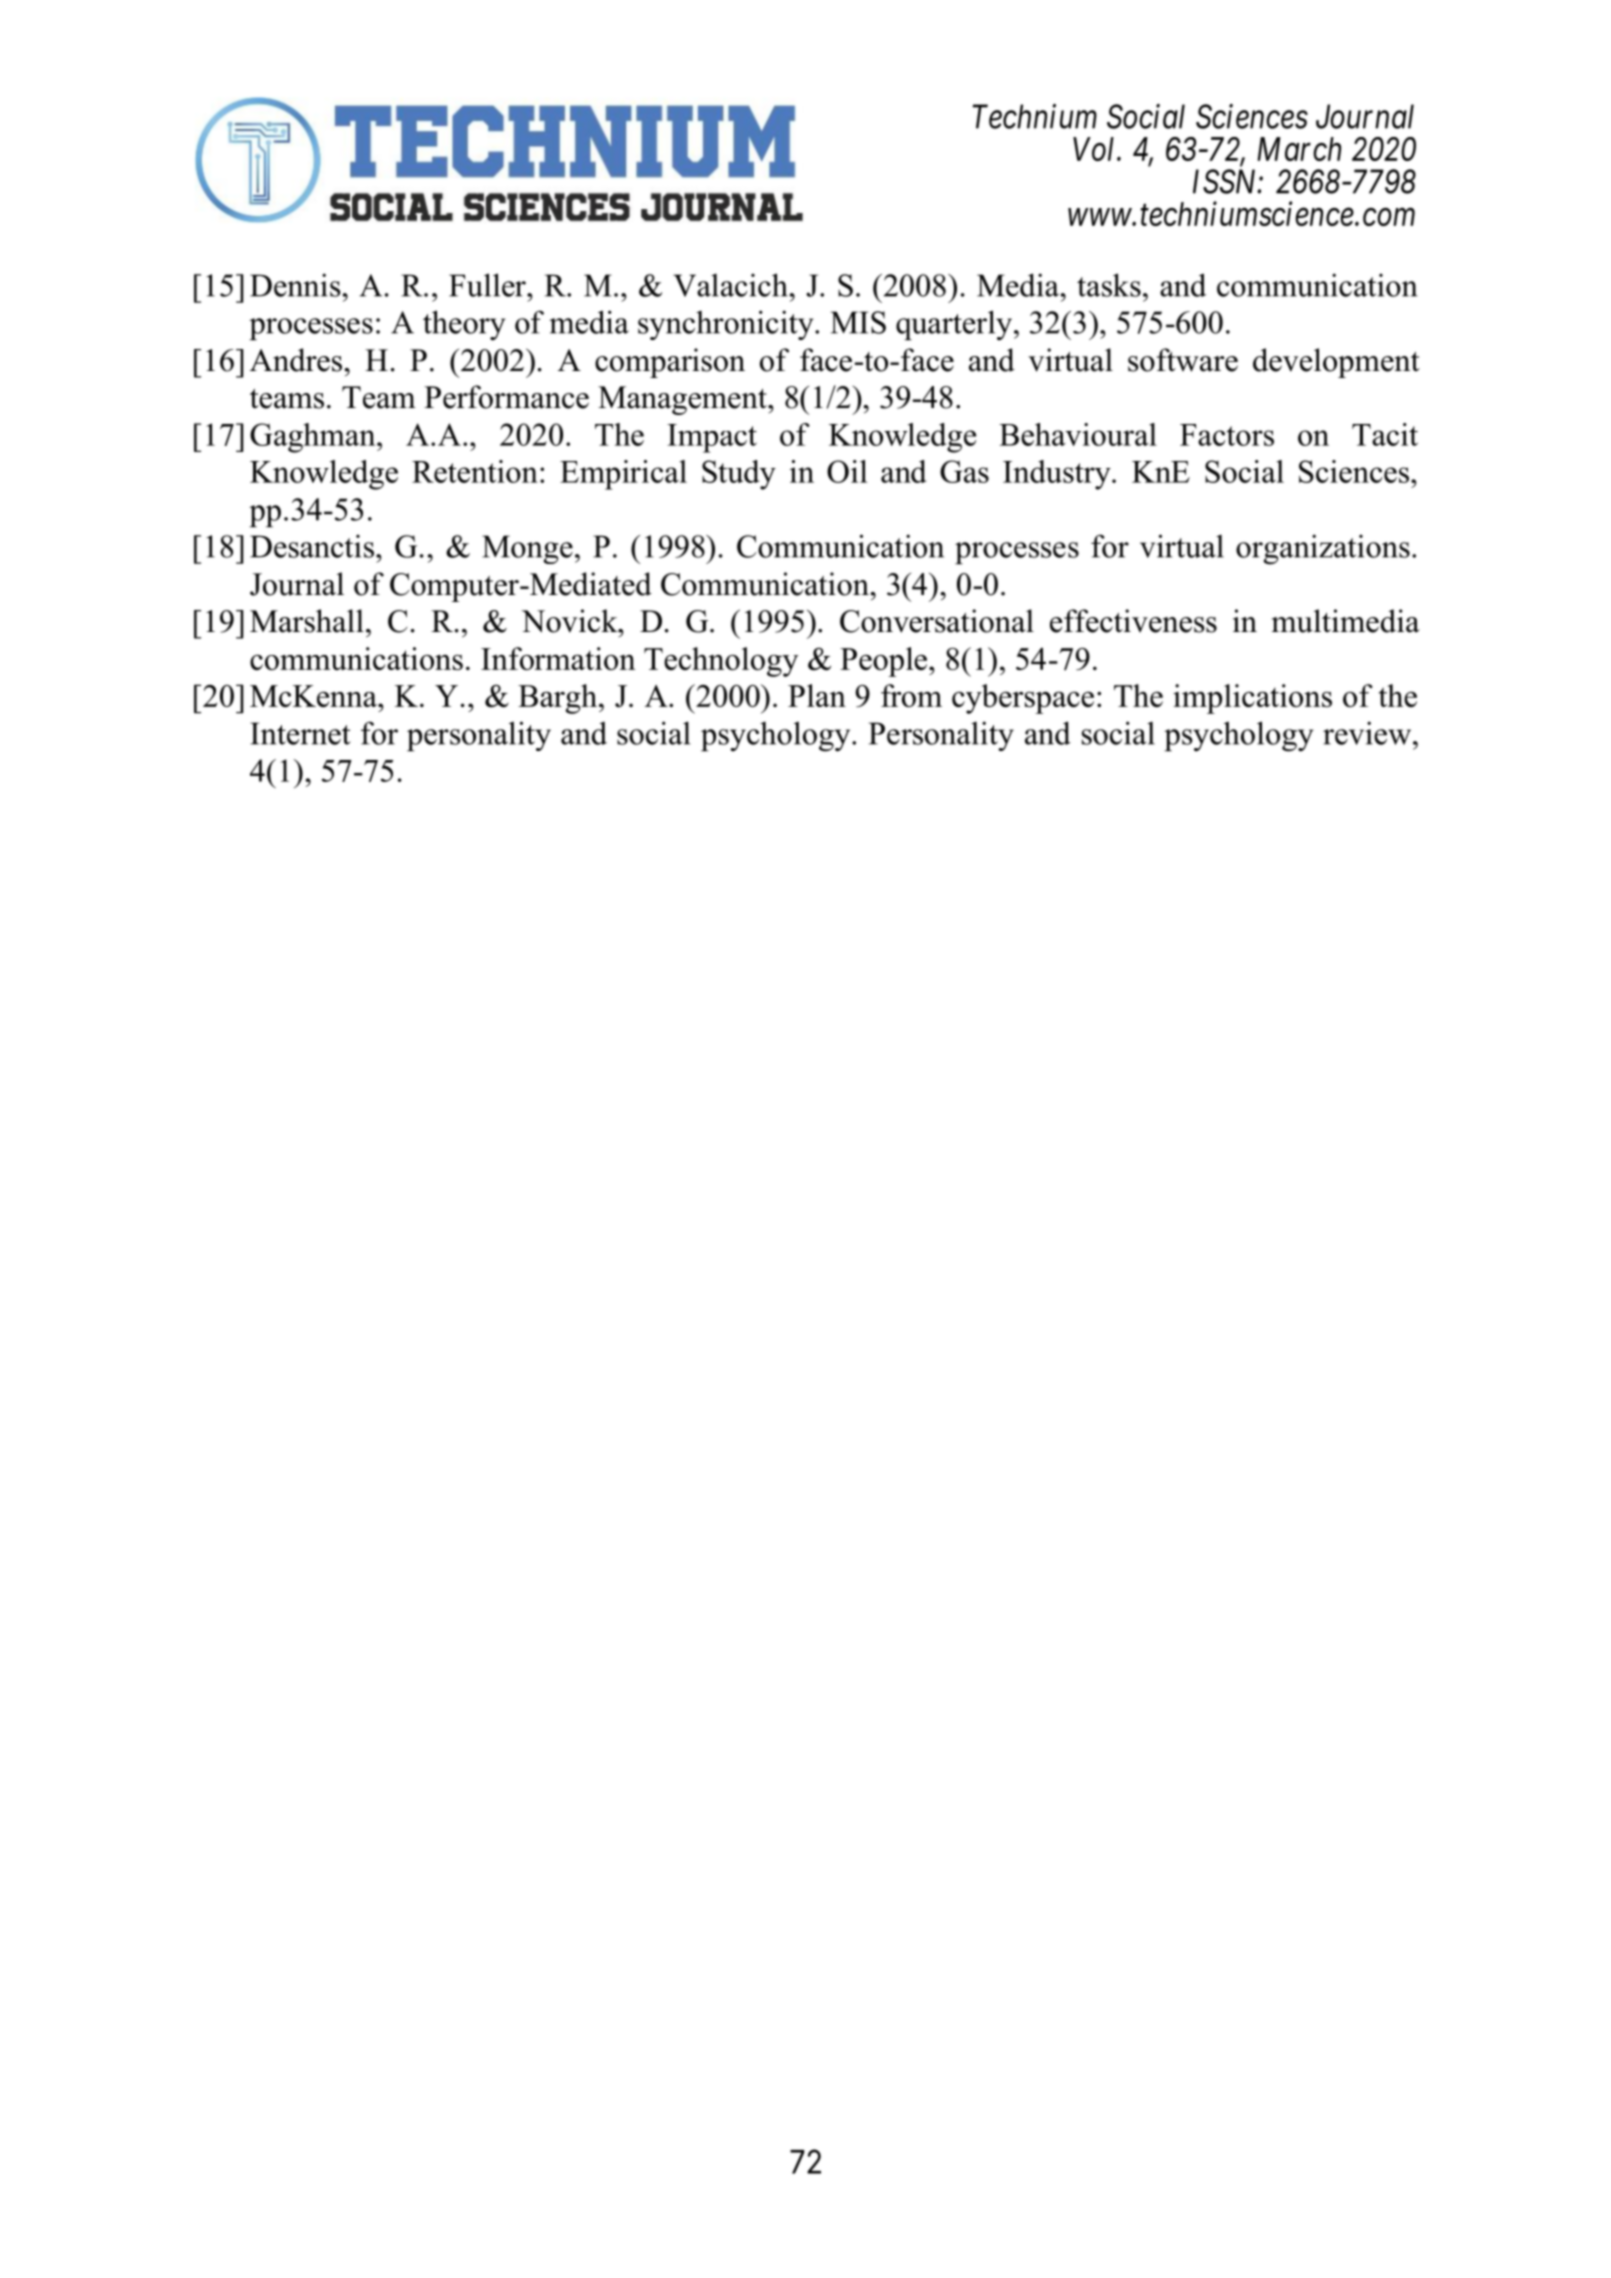 This document has height=2278, width=1611. Describe the element at coordinates (488, 285) in the document. I see `Fuller` at that location.
